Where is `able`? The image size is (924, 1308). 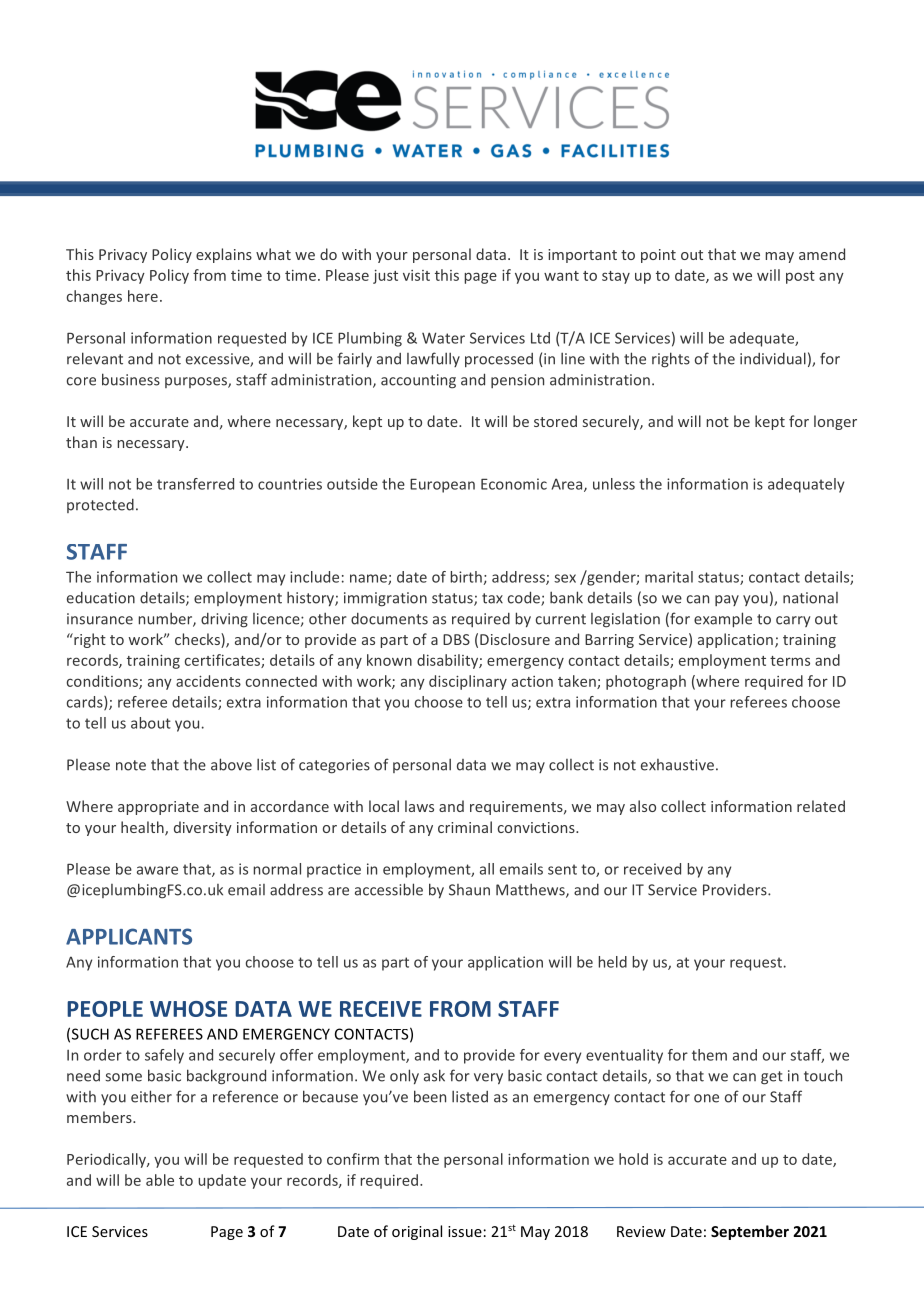 able is located at coordinates (160, 1180).
